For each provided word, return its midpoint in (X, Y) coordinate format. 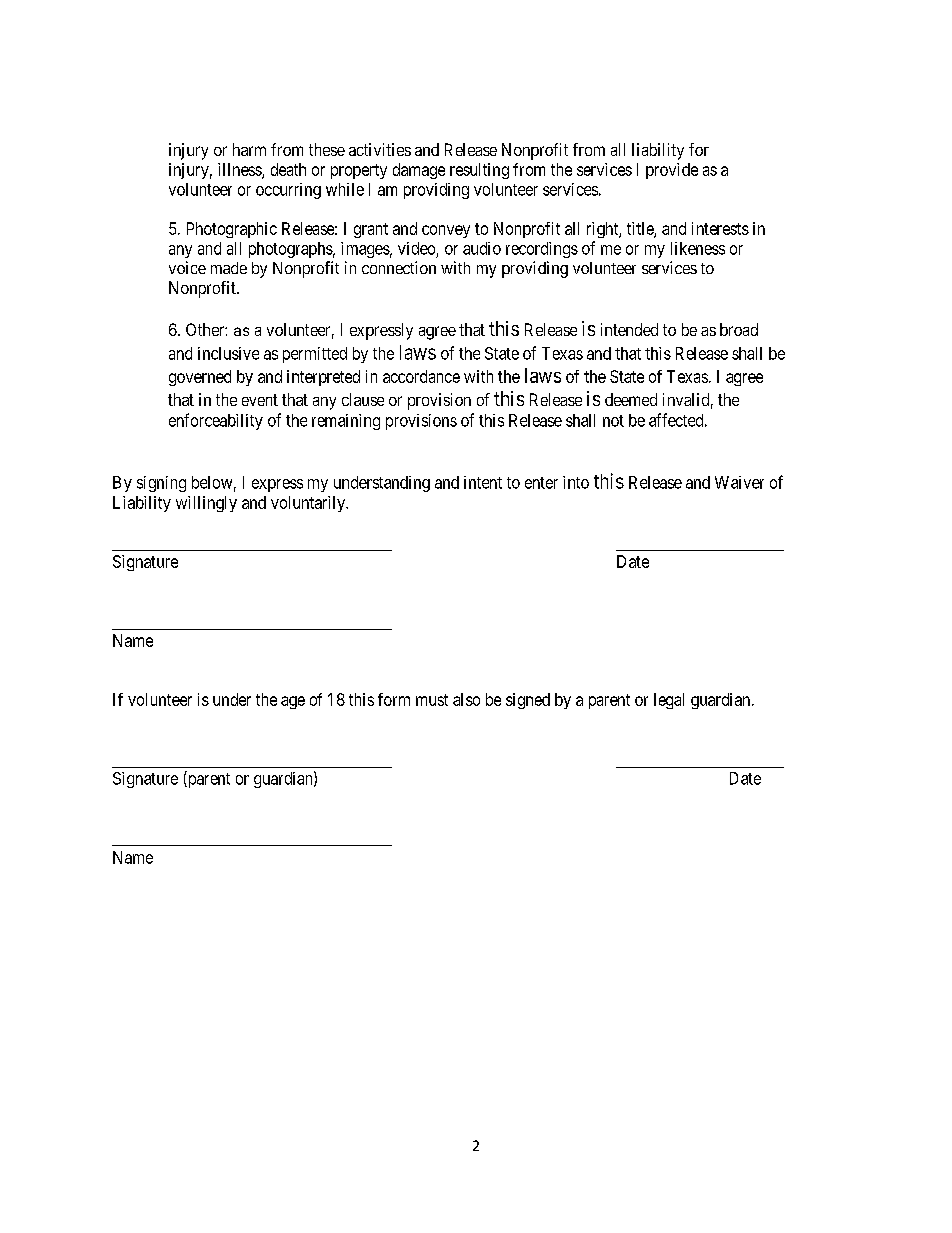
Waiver (739, 482)
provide (672, 171)
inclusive (228, 353)
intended (629, 329)
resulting (479, 171)
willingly (206, 504)
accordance (421, 376)
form (394, 699)
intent (483, 482)
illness (240, 170)
